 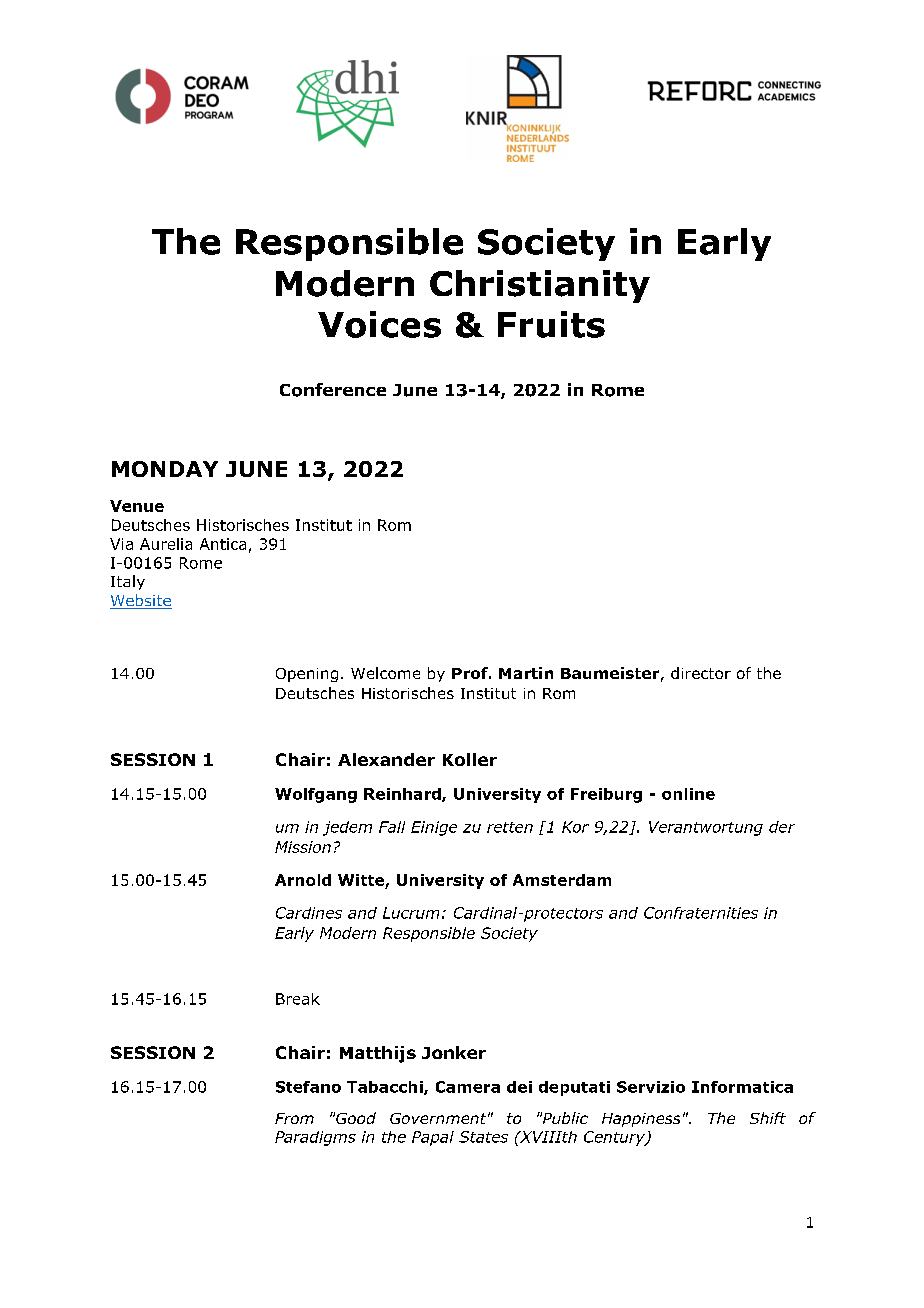 What do you see at coordinates (294, 1118) in the document?
I see `From` at bounding box center [294, 1118].
